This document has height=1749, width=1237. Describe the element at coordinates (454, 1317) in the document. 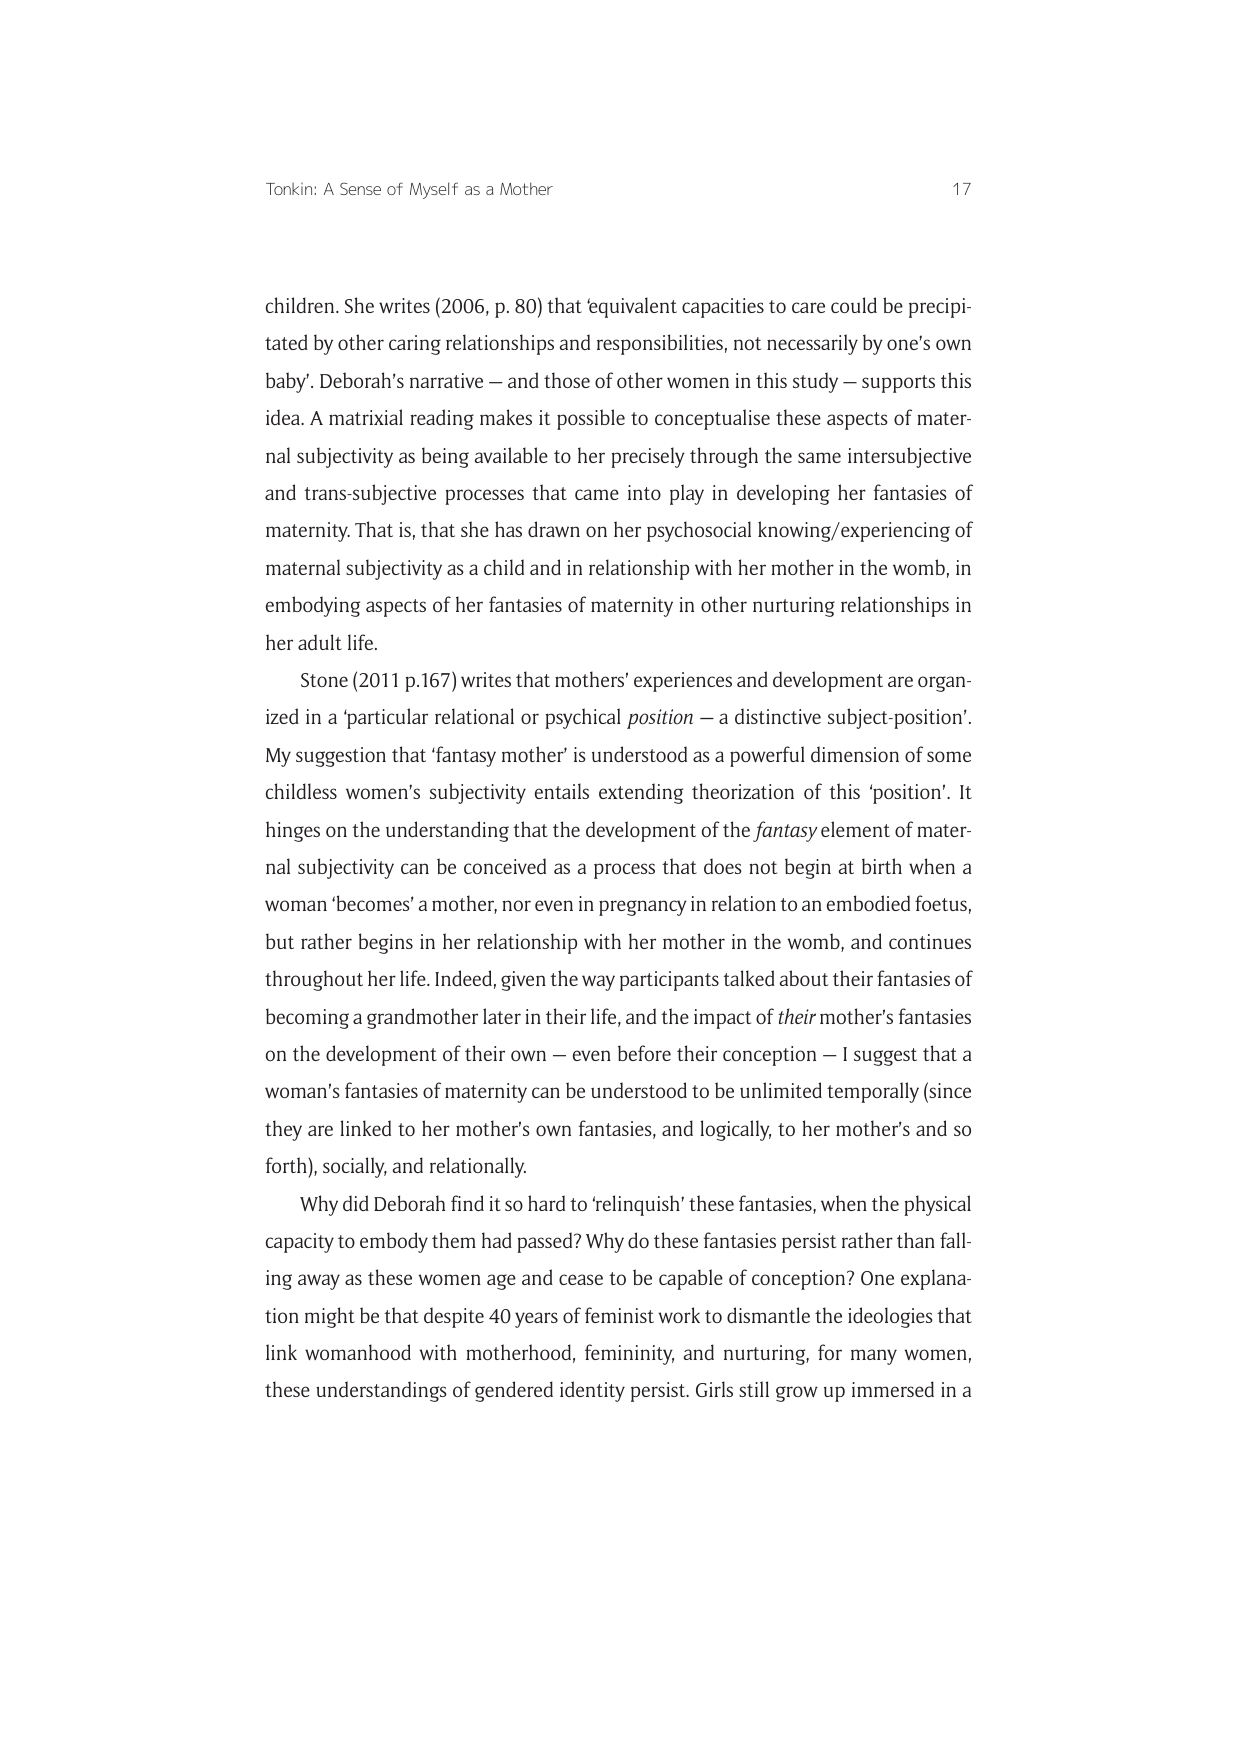

I see `despite` at that location.
